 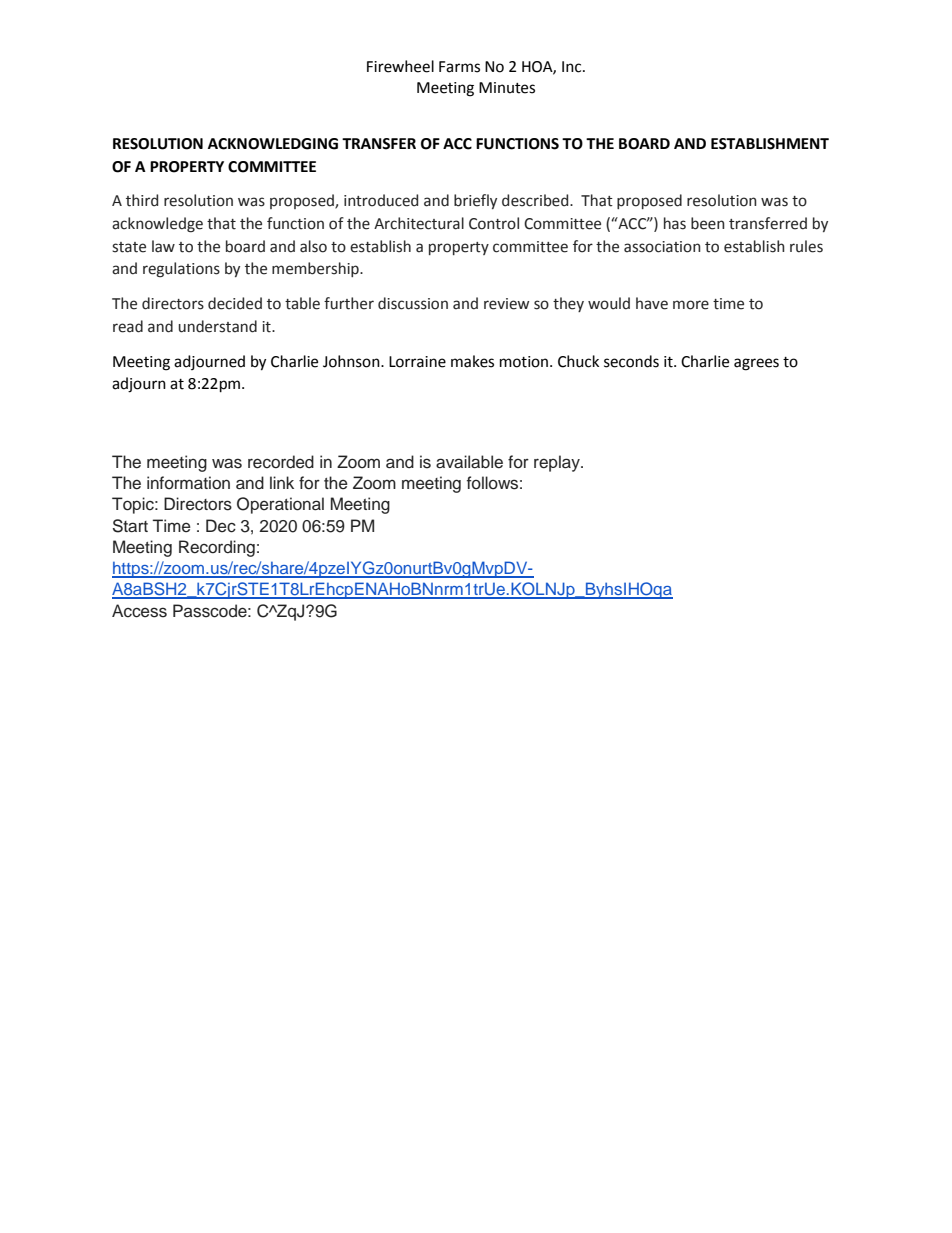 What do you see at coordinates (558, 463) in the image?
I see `replay` at bounding box center [558, 463].
